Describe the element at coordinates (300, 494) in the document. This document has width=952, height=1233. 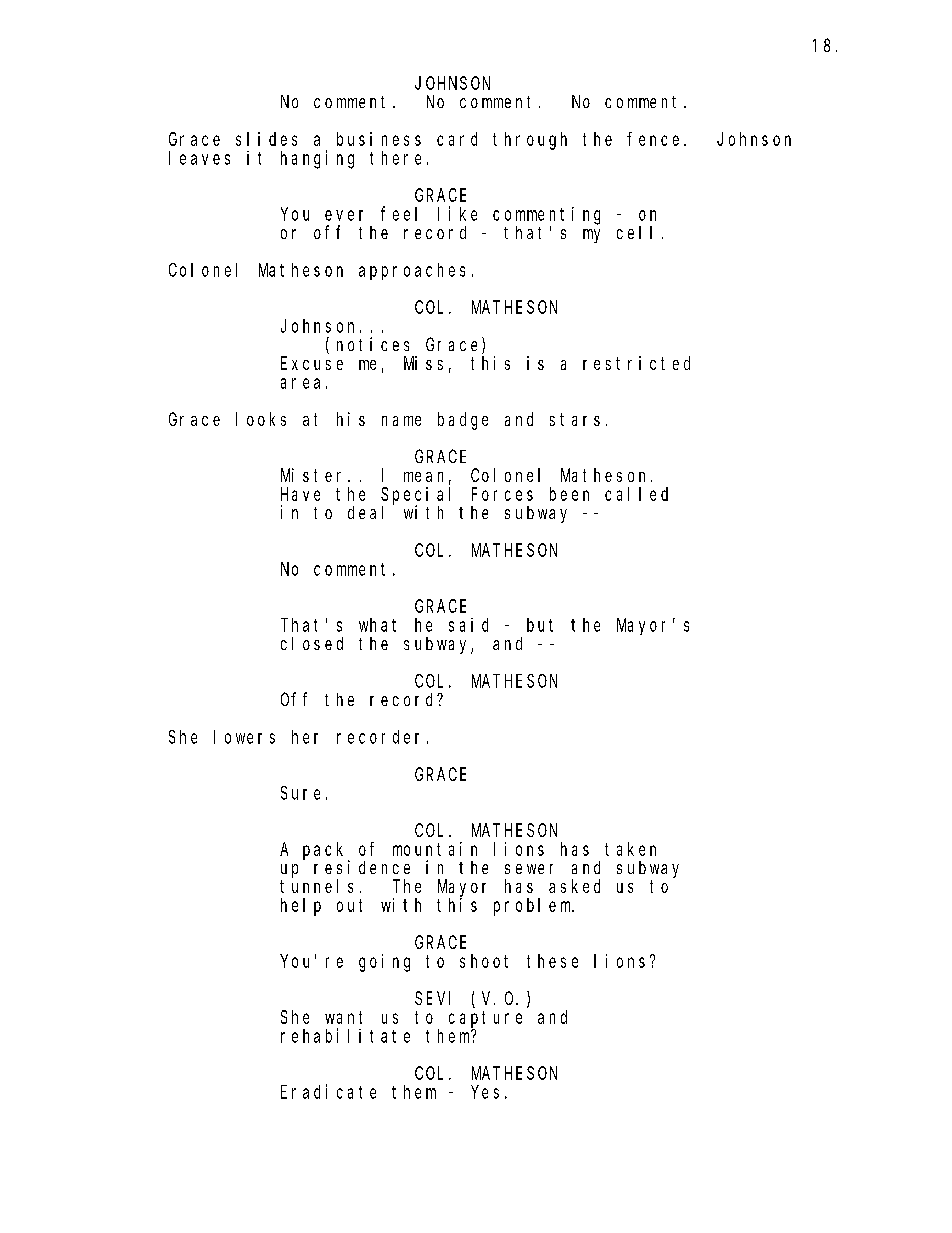
I see `Have` at that location.
